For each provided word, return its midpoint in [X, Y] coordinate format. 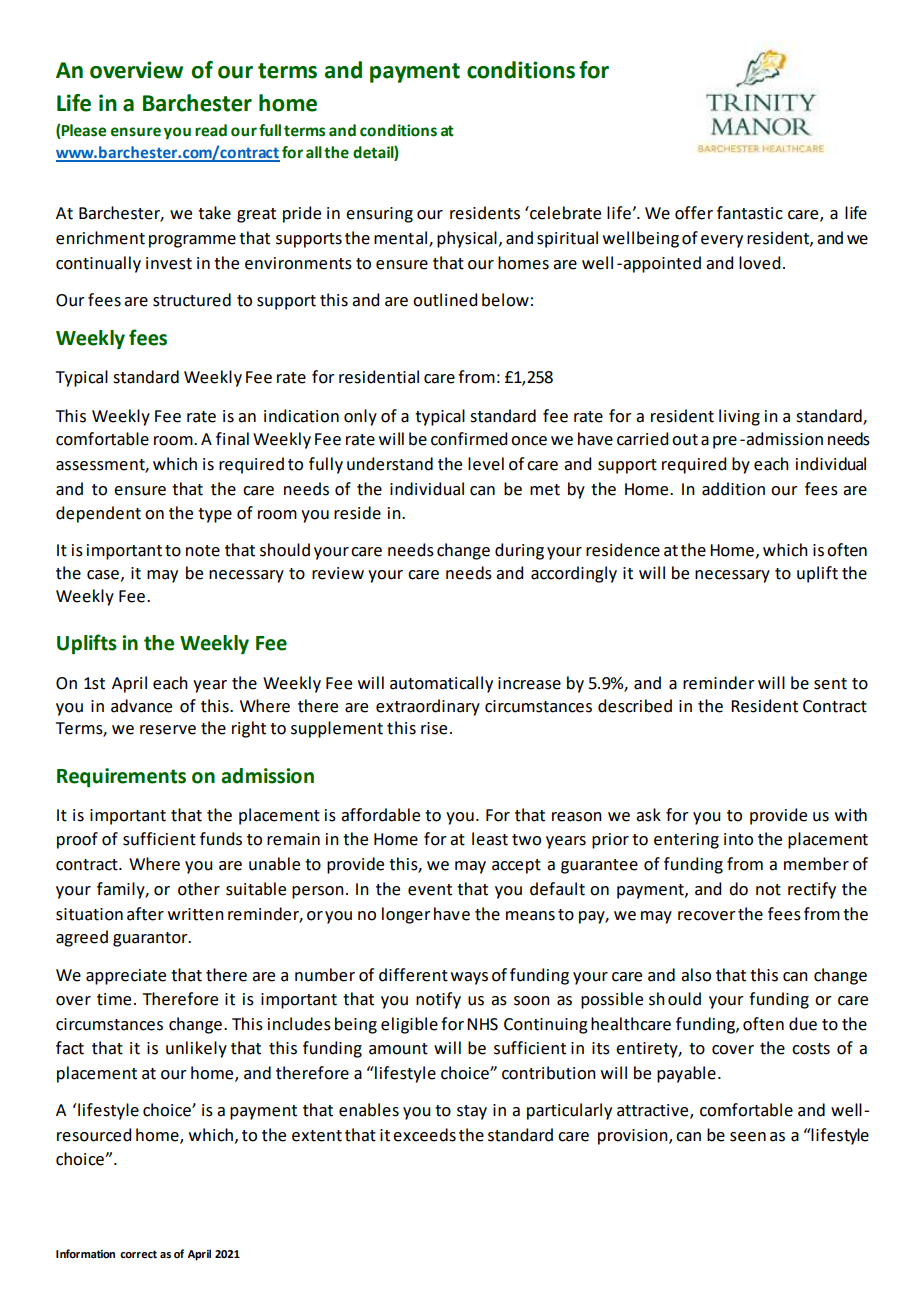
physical [467, 239]
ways [469, 978]
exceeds [424, 1135]
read [211, 130]
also [696, 975]
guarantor [151, 939]
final [232, 439]
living [739, 417]
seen [748, 1137]
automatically [441, 684]
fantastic [750, 213]
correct [138, 1254]
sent [830, 684]
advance [141, 706]
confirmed [469, 439]
